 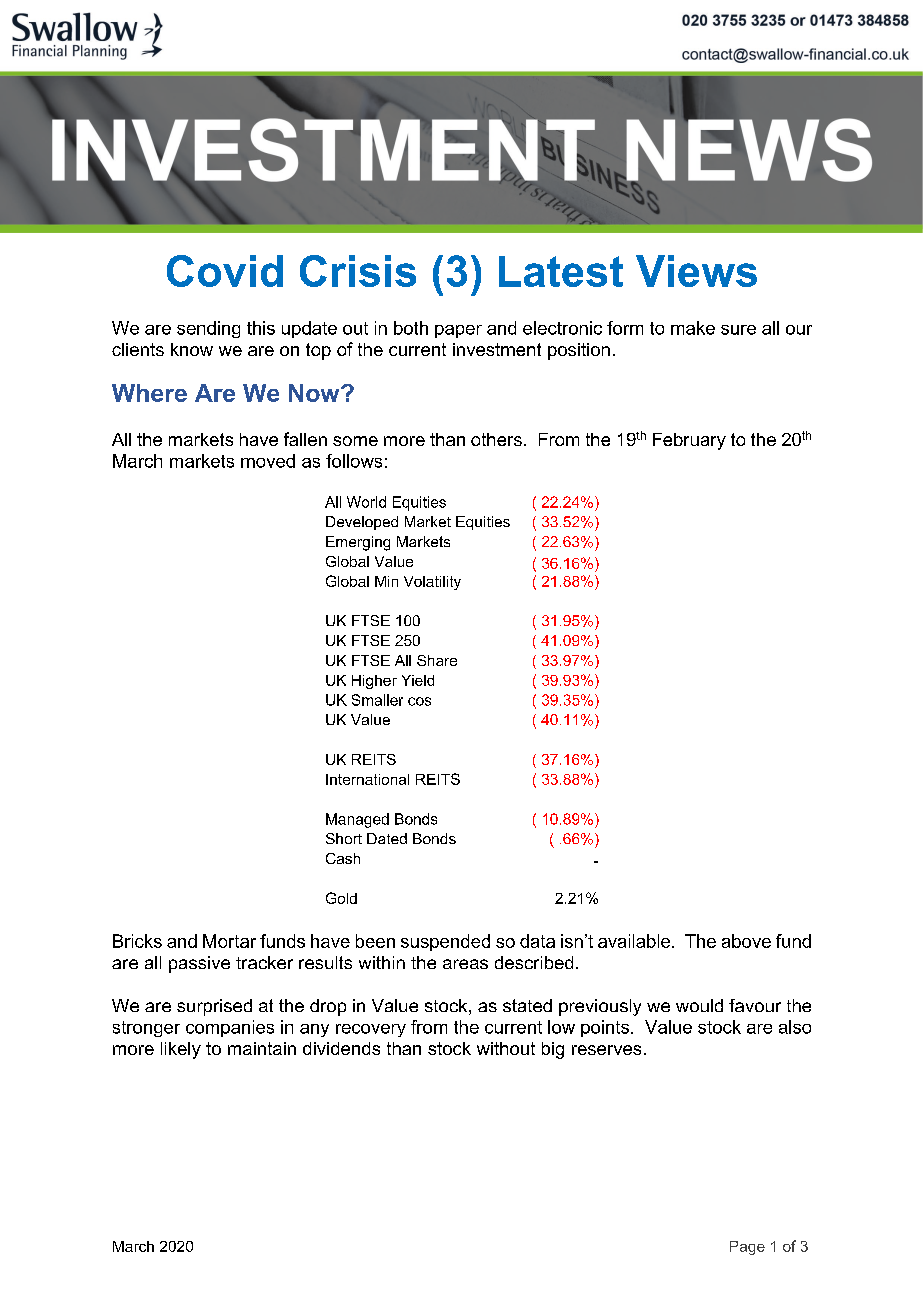 What do you see at coordinates (693, 328) in the screenshot?
I see `make` at bounding box center [693, 328].
